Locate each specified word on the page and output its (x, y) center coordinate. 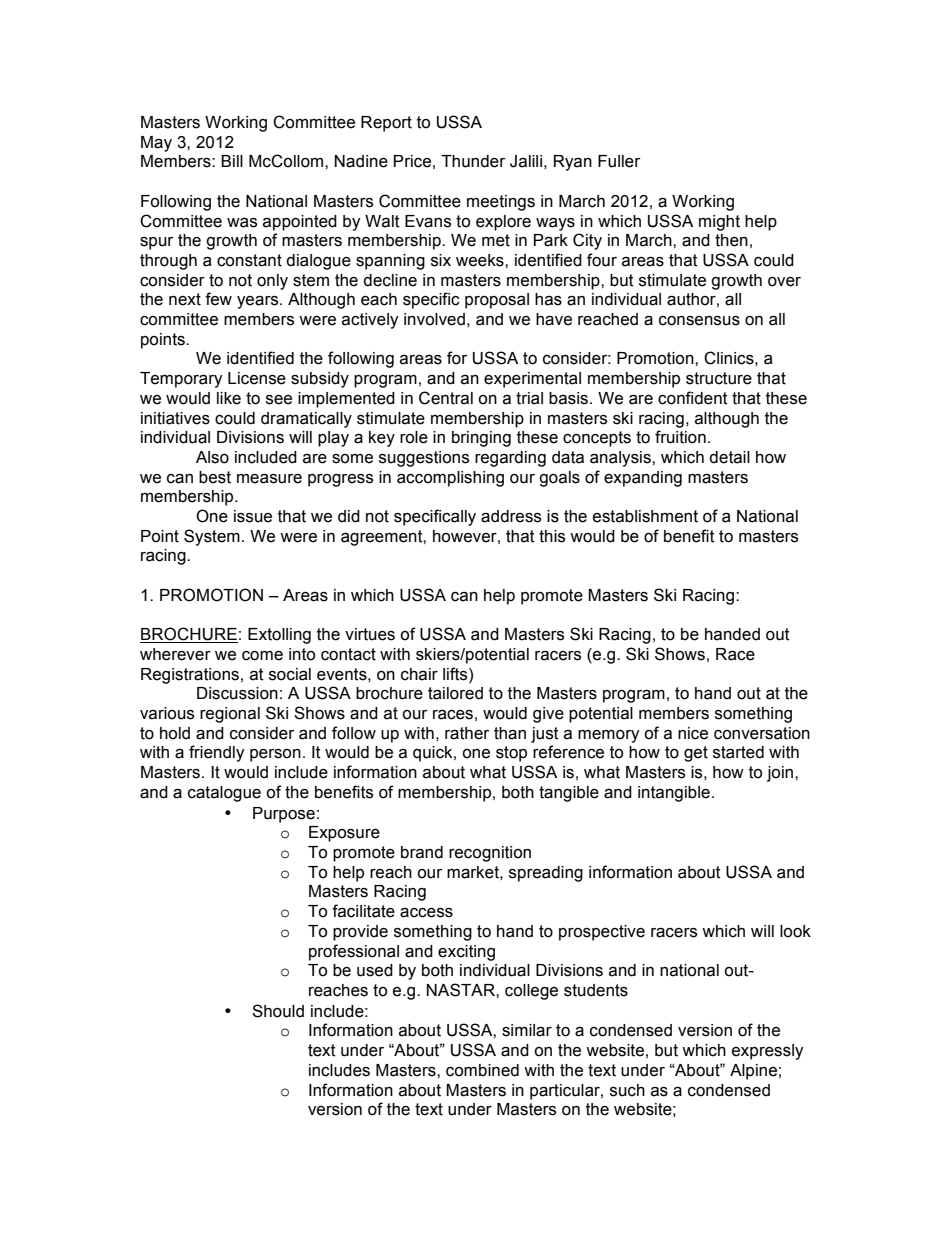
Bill (232, 161)
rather (467, 733)
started (738, 752)
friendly (217, 753)
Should (278, 1011)
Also (212, 457)
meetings (501, 203)
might (719, 223)
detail (729, 457)
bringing (481, 439)
